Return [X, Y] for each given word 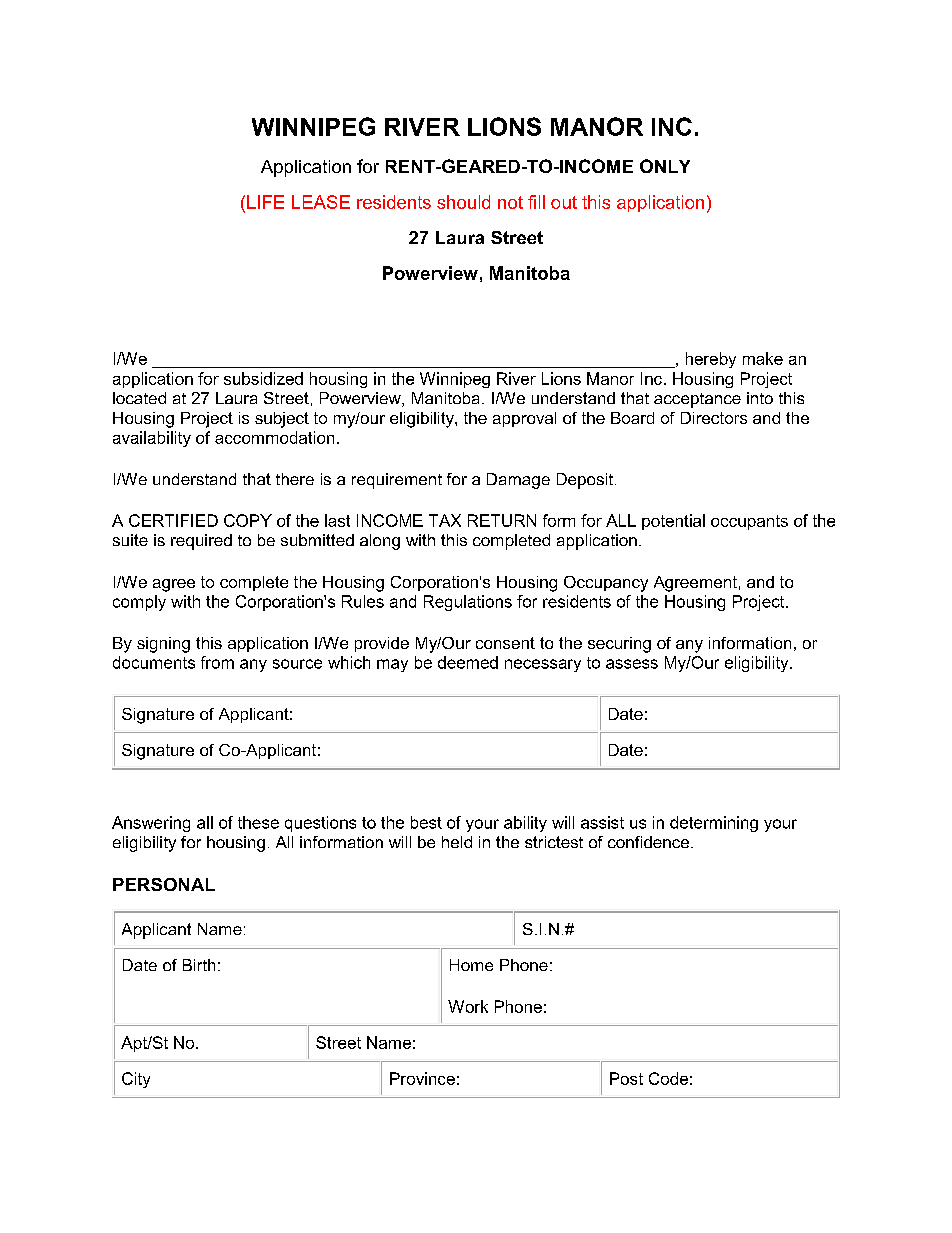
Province [422, 1078]
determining [714, 824]
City [136, 1080]
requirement [397, 481]
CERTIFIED [173, 520]
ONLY [665, 166]
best [426, 822]
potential [673, 522]
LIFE [265, 202]
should [463, 202]
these [258, 822]
